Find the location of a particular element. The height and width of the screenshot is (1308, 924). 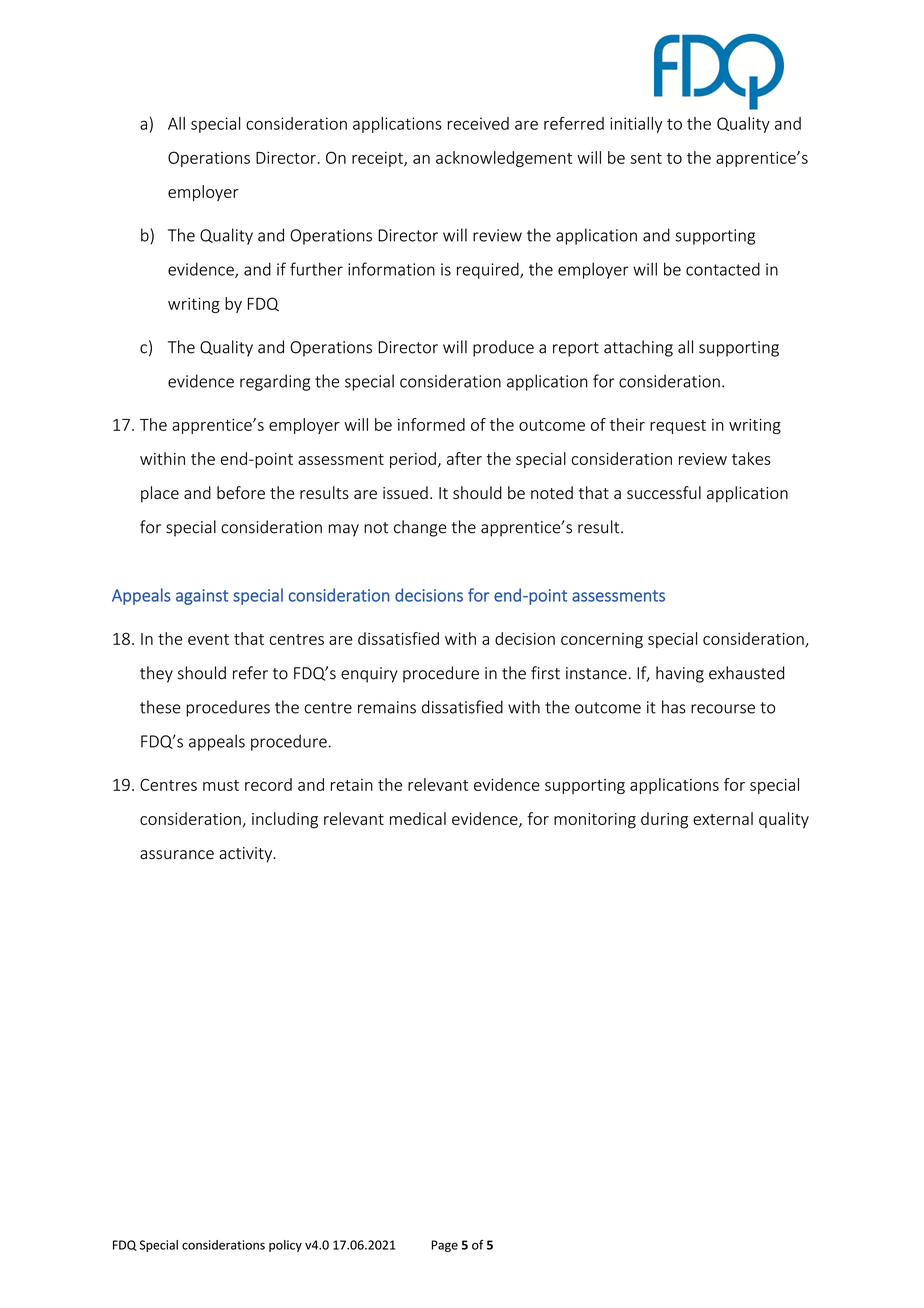

having is located at coordinates (680, 674).
